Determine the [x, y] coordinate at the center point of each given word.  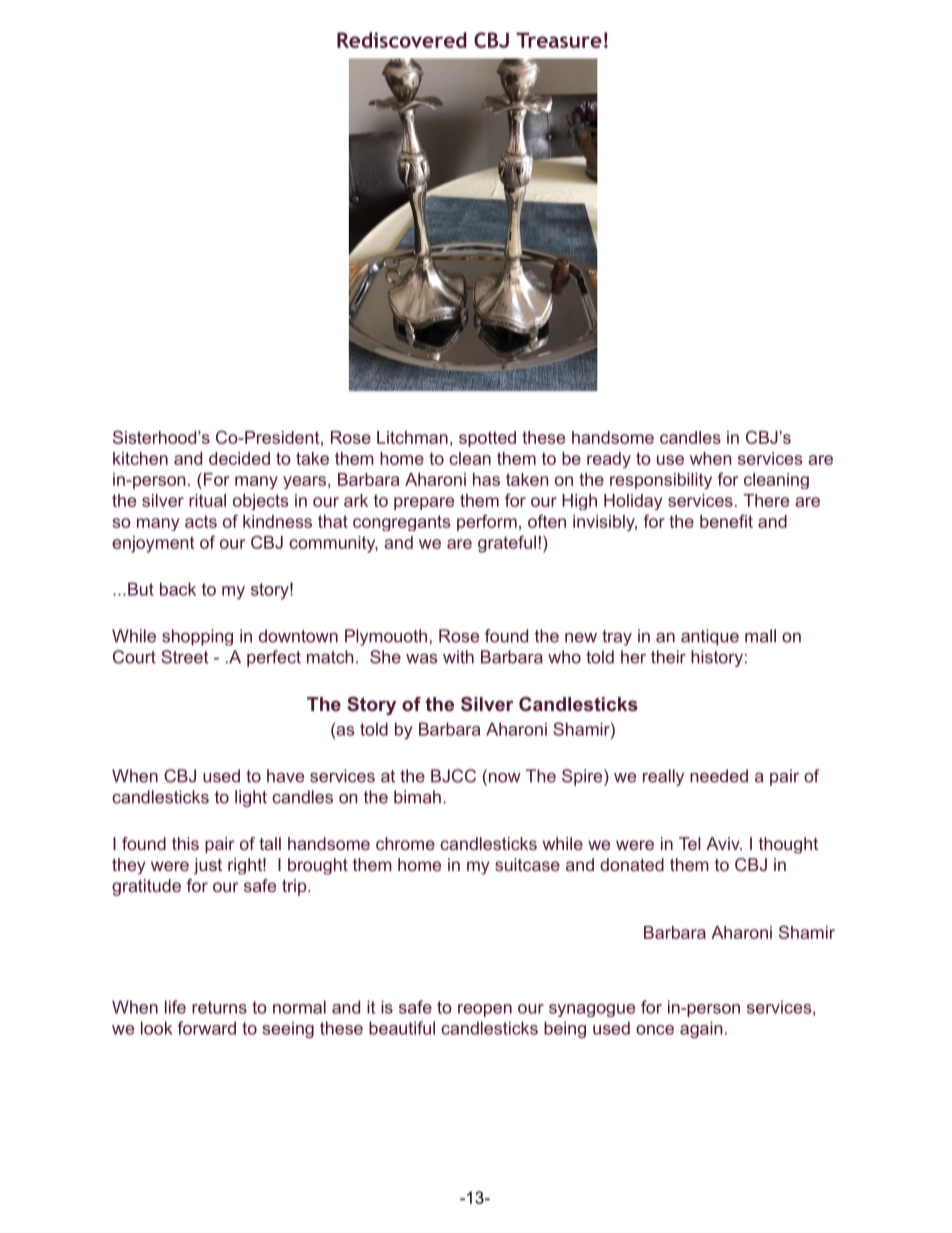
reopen [485, 1010]
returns [219, 1007]
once [655, 1030]
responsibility [661, 481]
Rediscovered [402, 40]
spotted [487, 439]
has [486, 479]
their [668, 657]
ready [609, 460]
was [421, 659]
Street [184, 657]
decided [239, 458]
